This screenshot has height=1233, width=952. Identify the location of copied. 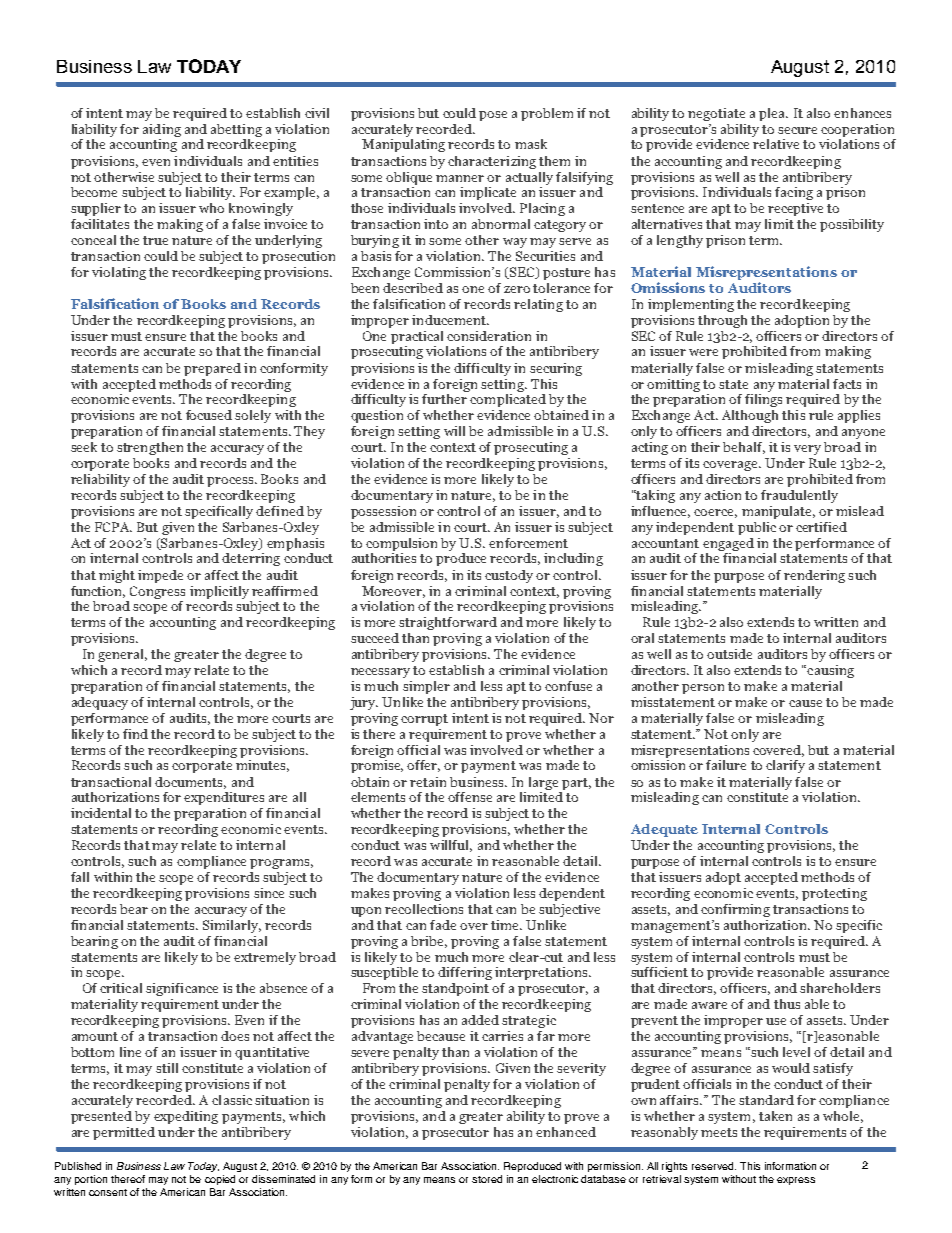
(220, 1180).
